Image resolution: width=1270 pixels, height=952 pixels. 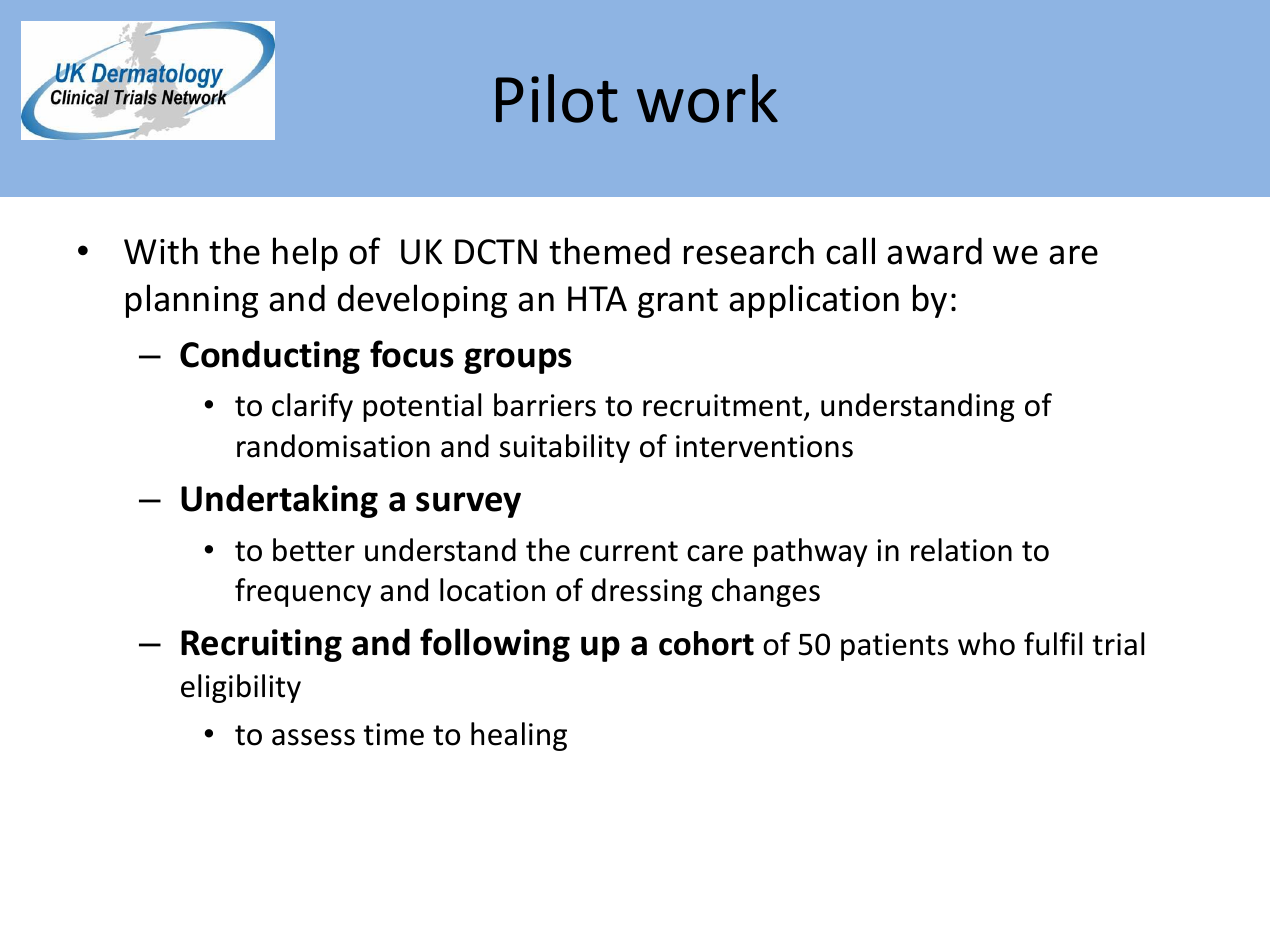 What do you see at coordinates (707, 98) in the page?
I see `work` at bounding box center [707, 98].
